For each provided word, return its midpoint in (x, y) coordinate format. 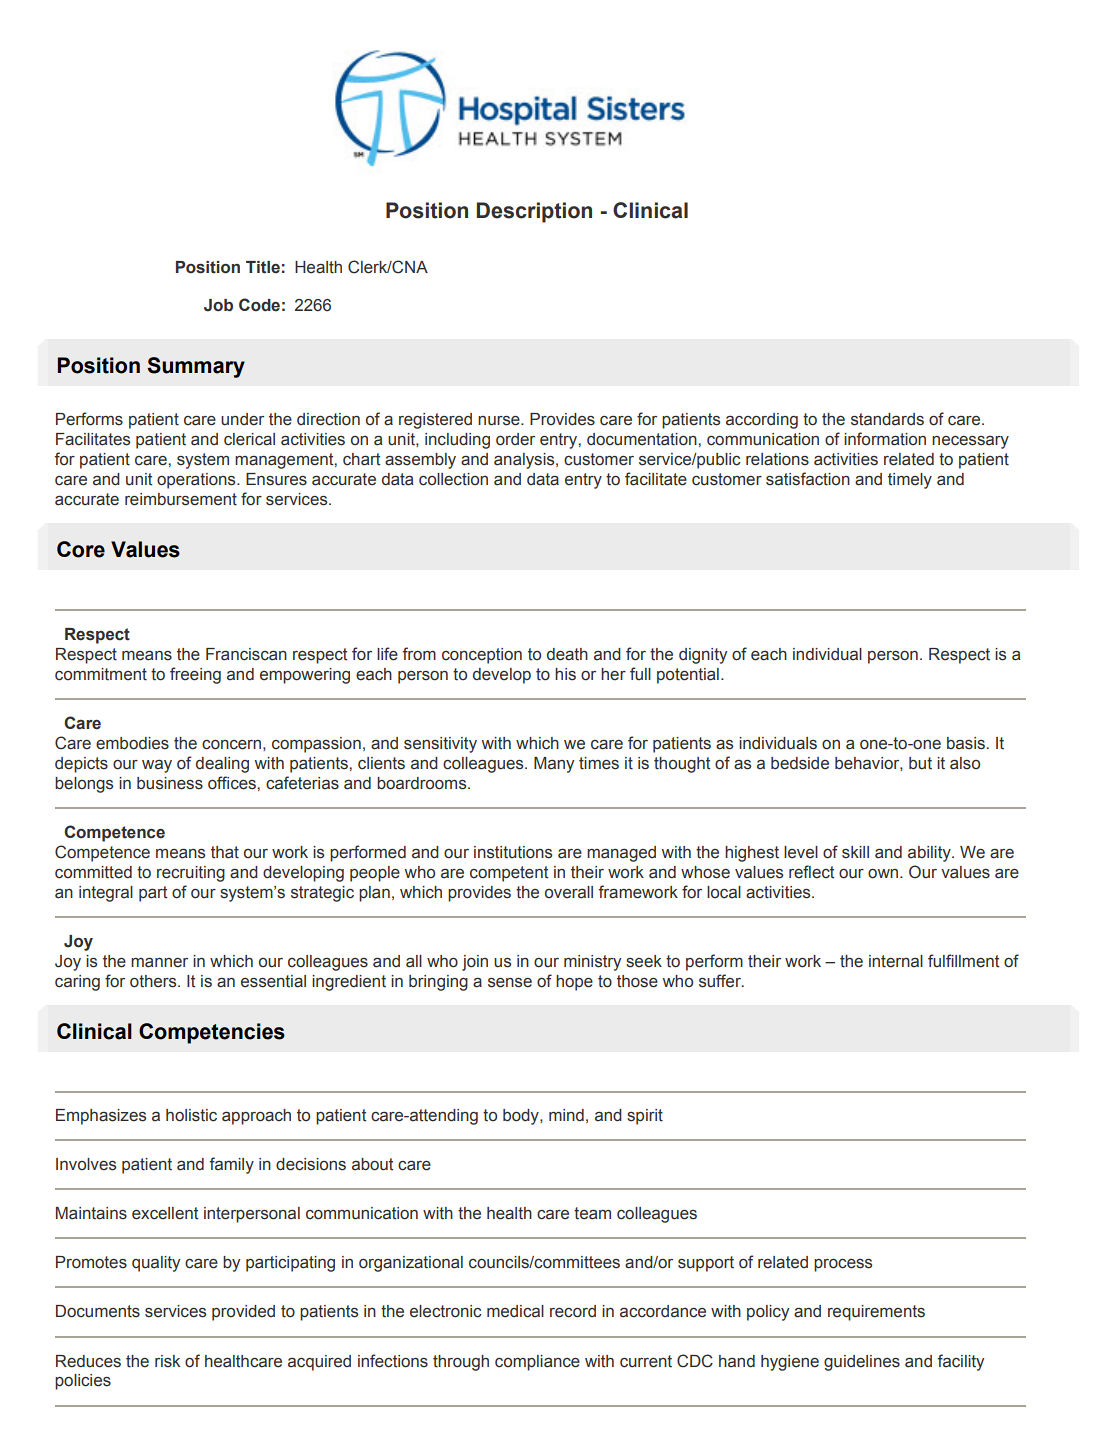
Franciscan (246, 654)
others (154, 981)
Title (263, 267)
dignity (703, 656)
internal (896, 961)
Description (534, 212)
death (567, 654)
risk (167, 1361)
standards (887, 419)
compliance (537, 1363)
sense (510, 983)
